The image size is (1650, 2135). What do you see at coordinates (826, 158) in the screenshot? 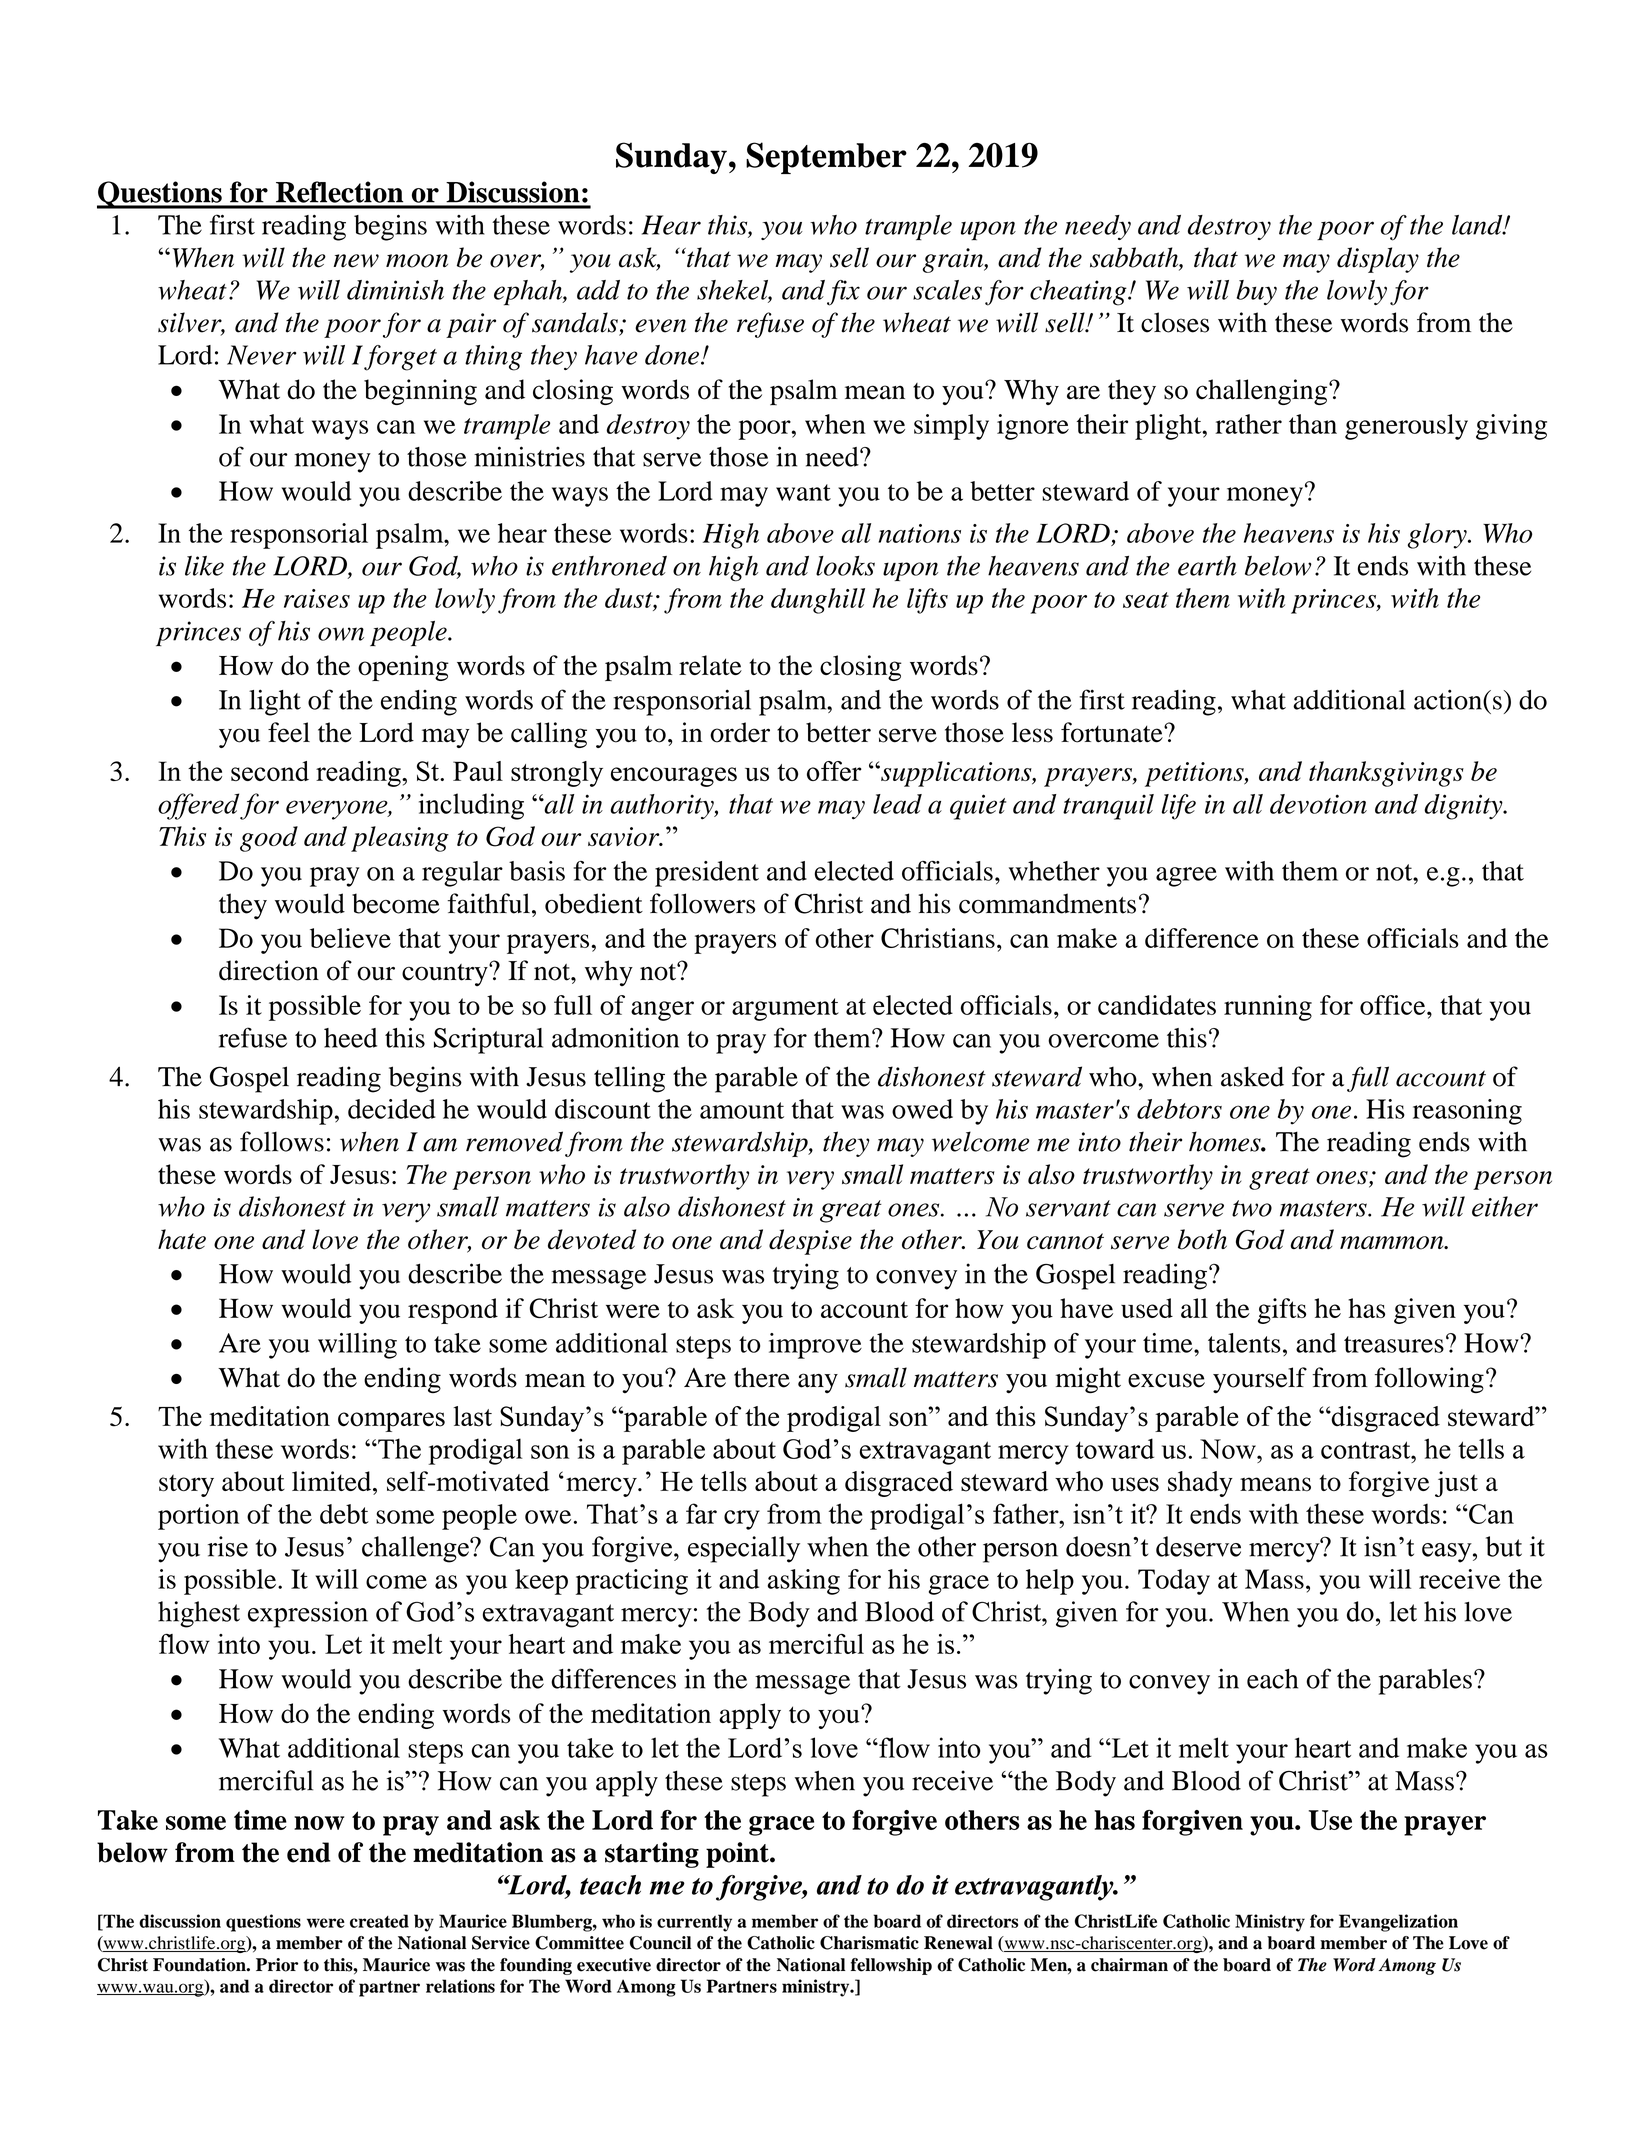
I see `September` at bounding box center [826, 158].
